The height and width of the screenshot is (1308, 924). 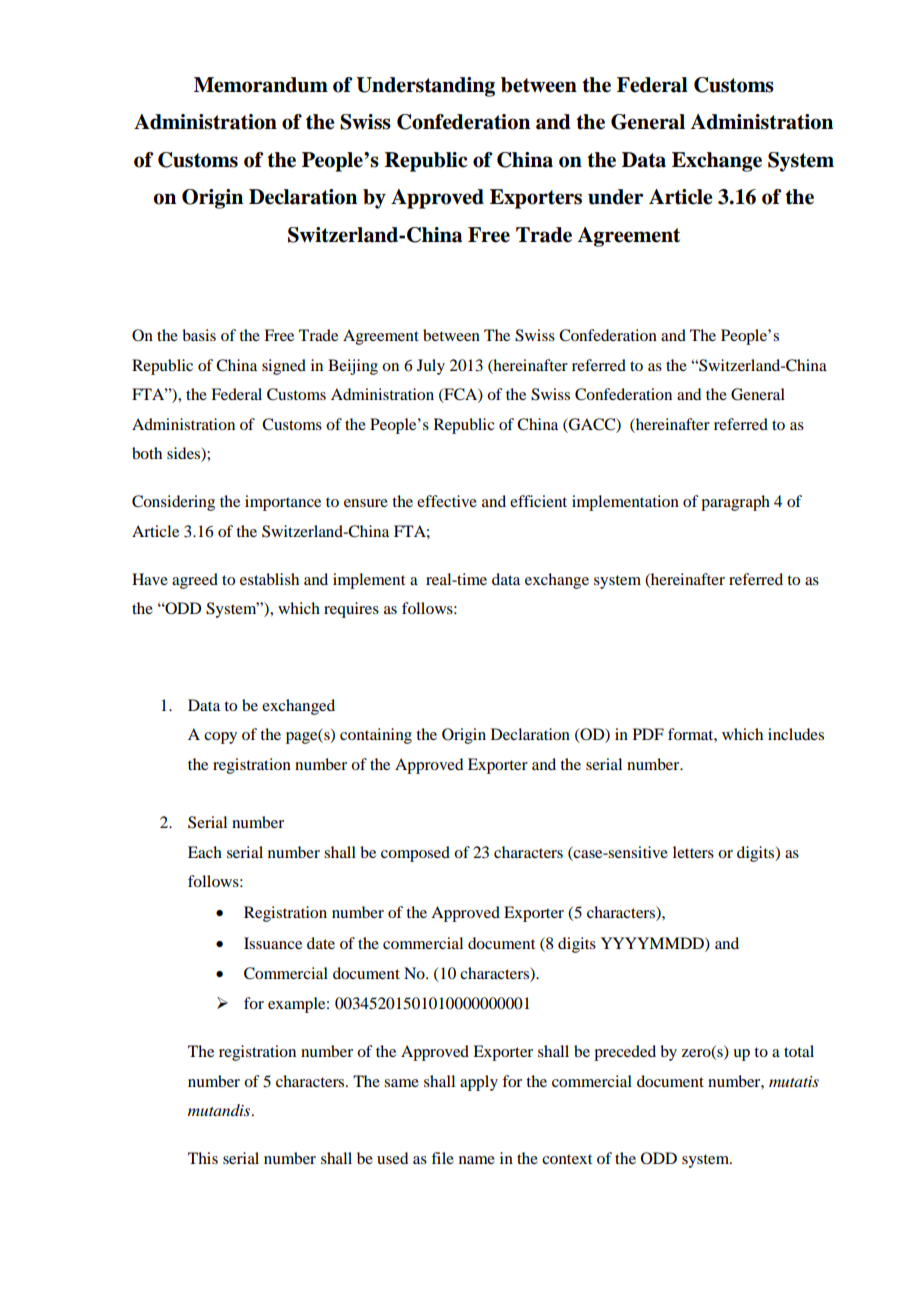 I want to click on copy, so click(x=220, y=738).
